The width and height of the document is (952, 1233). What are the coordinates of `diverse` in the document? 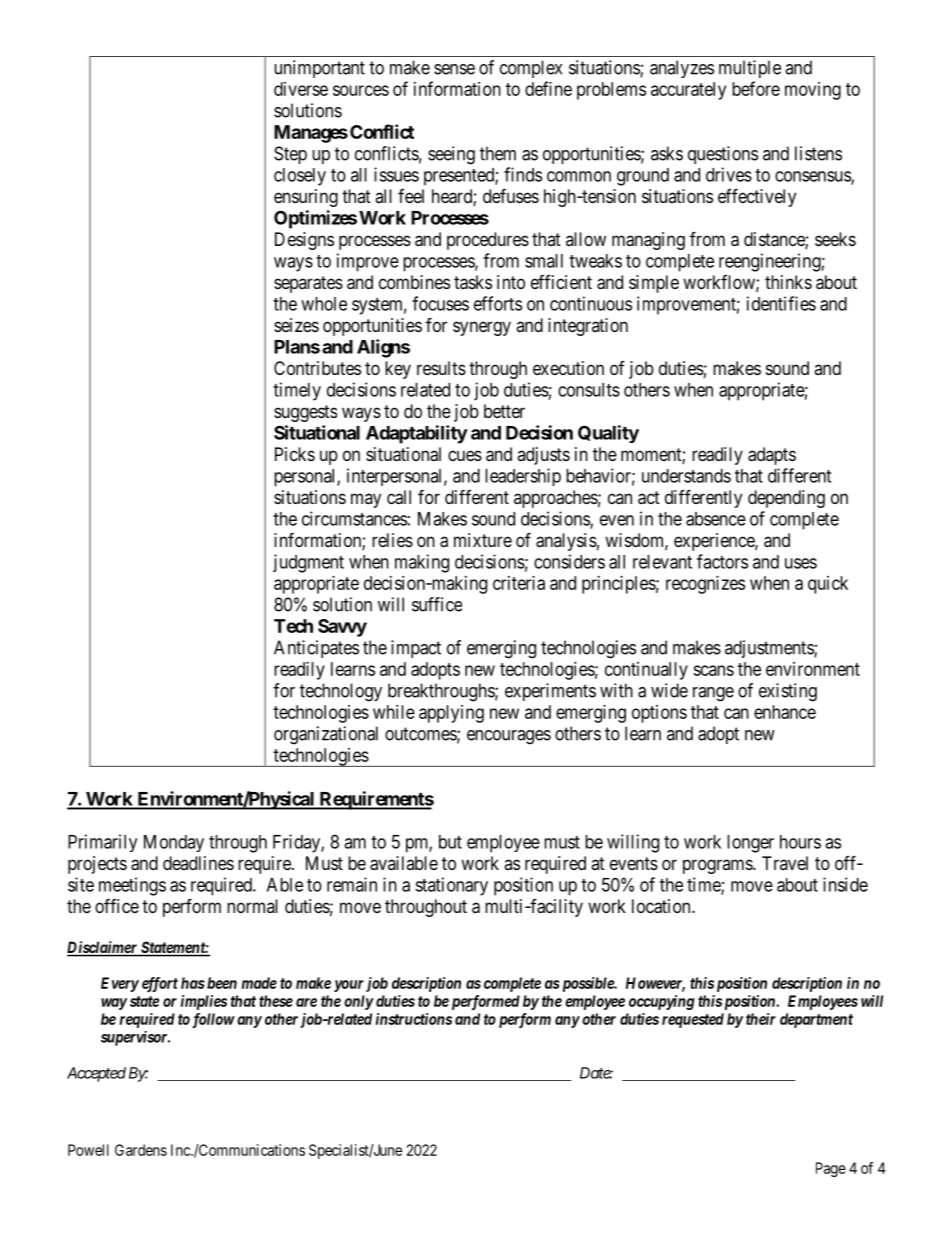 It's located at (301, 89).
